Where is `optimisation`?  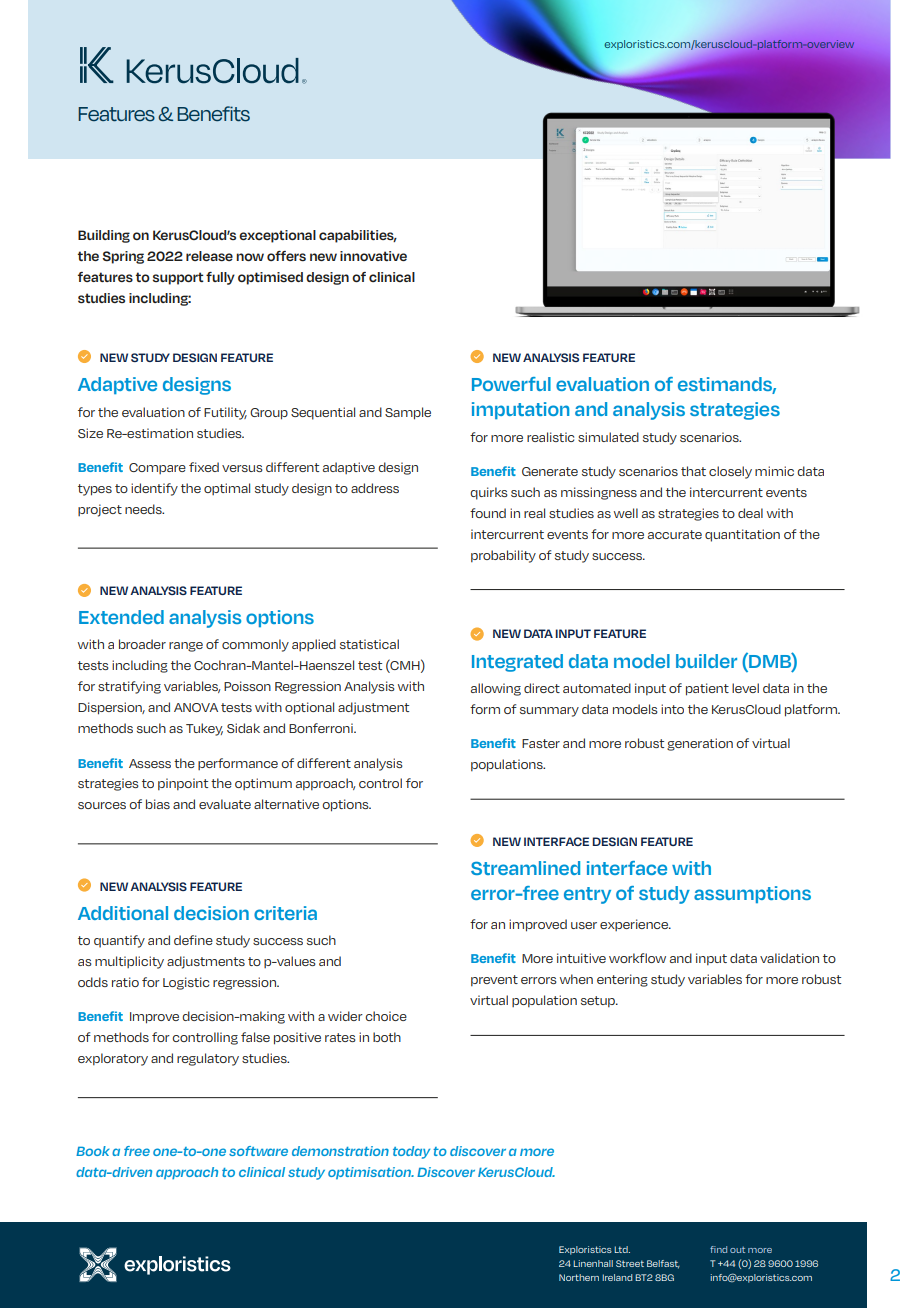 optimisation is located at coordinates (371, 1173).
